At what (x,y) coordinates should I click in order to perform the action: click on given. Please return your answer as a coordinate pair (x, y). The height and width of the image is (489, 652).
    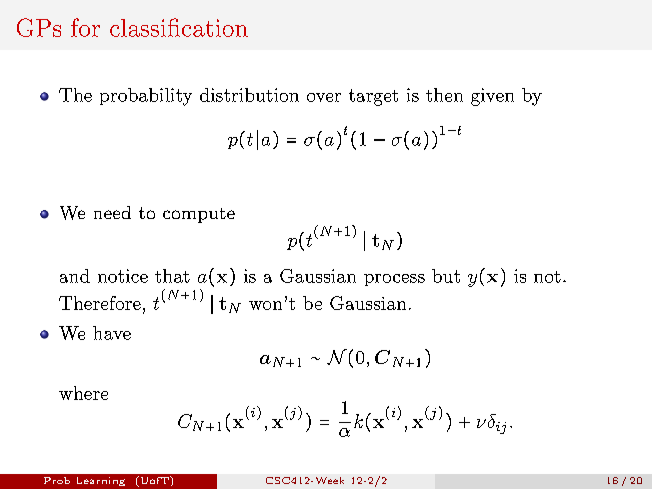
    Looking at the image, I should click on (492, 97).
